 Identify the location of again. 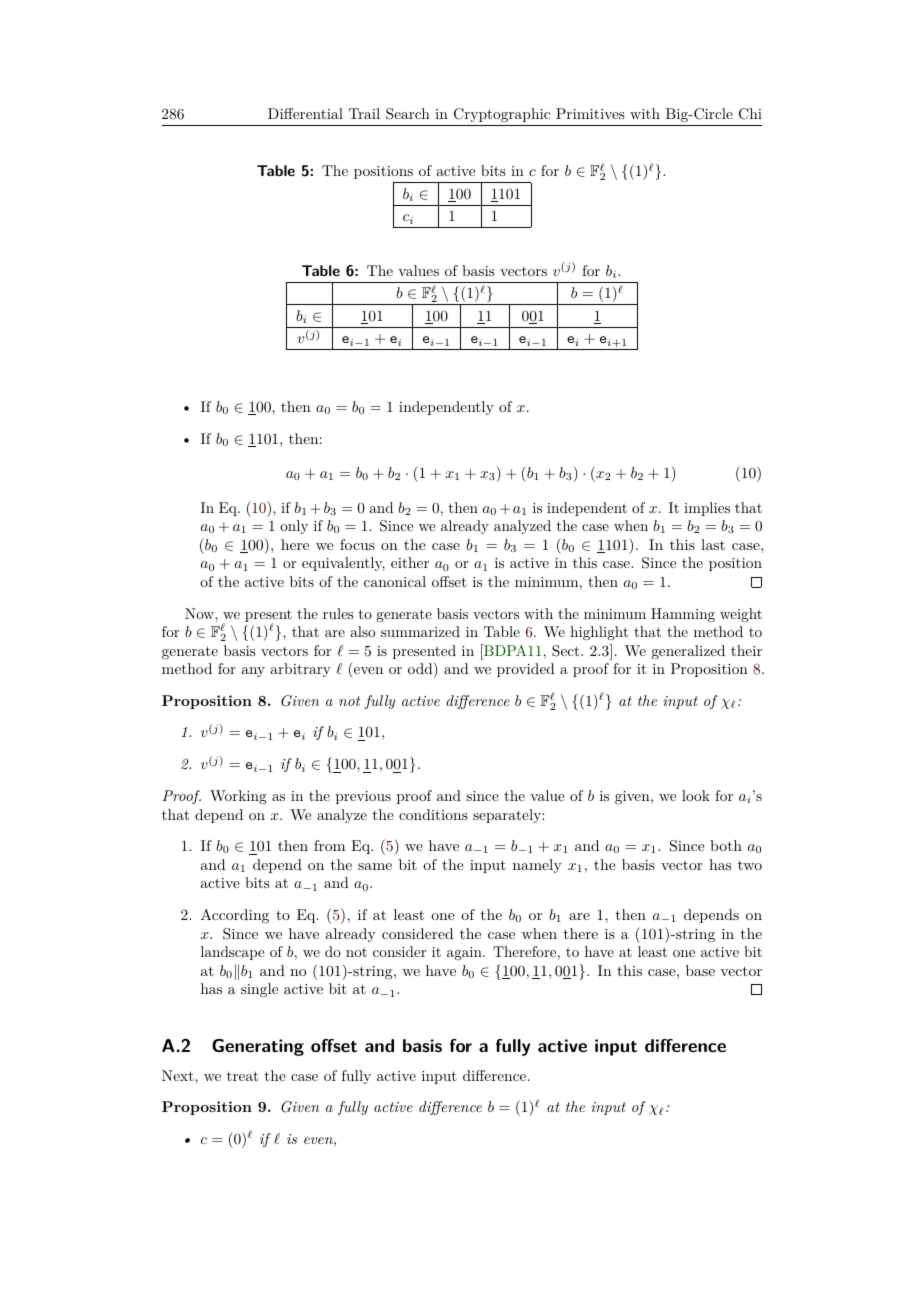
(465, 953).
